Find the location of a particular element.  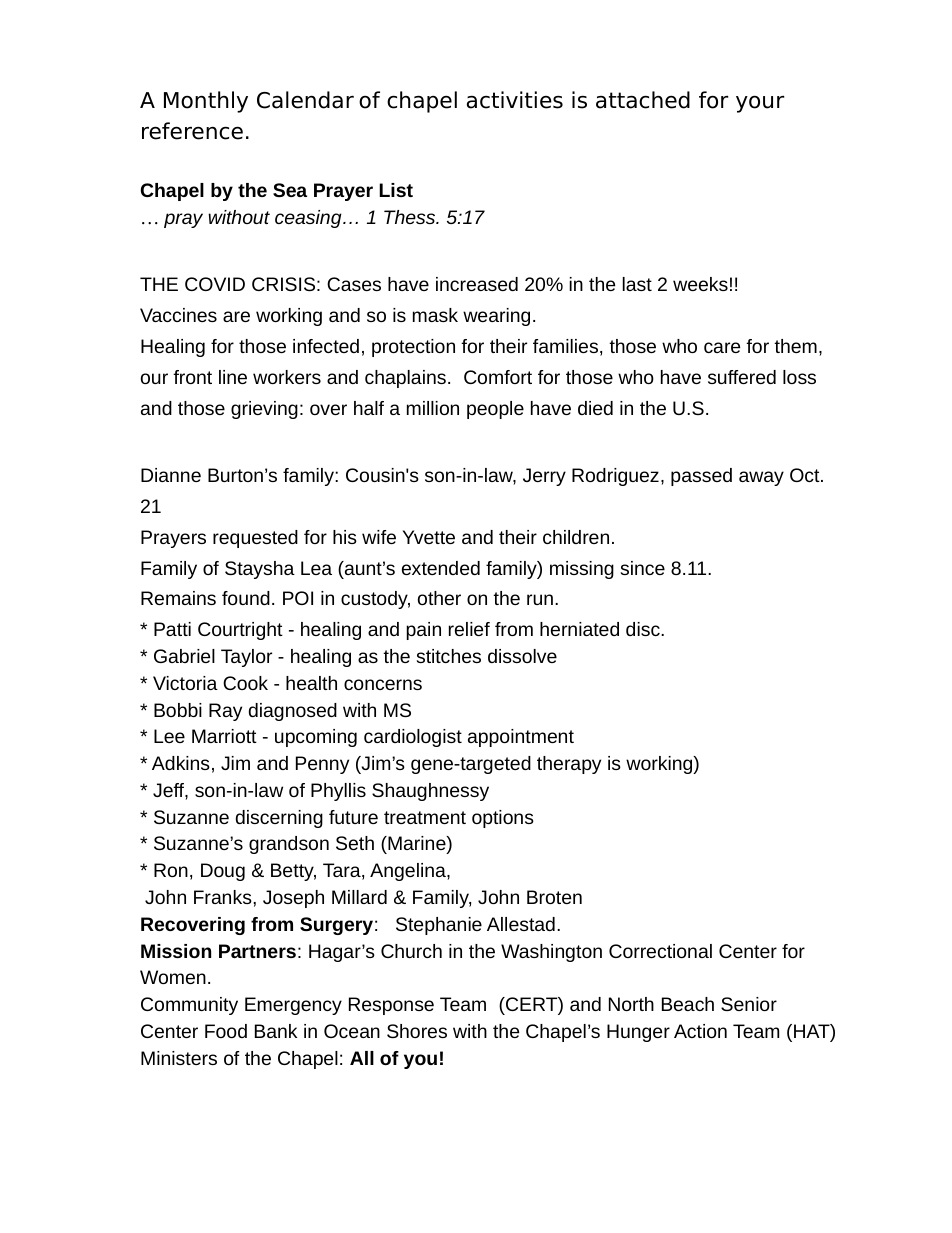

activities is located at coordinates (515, 100).
